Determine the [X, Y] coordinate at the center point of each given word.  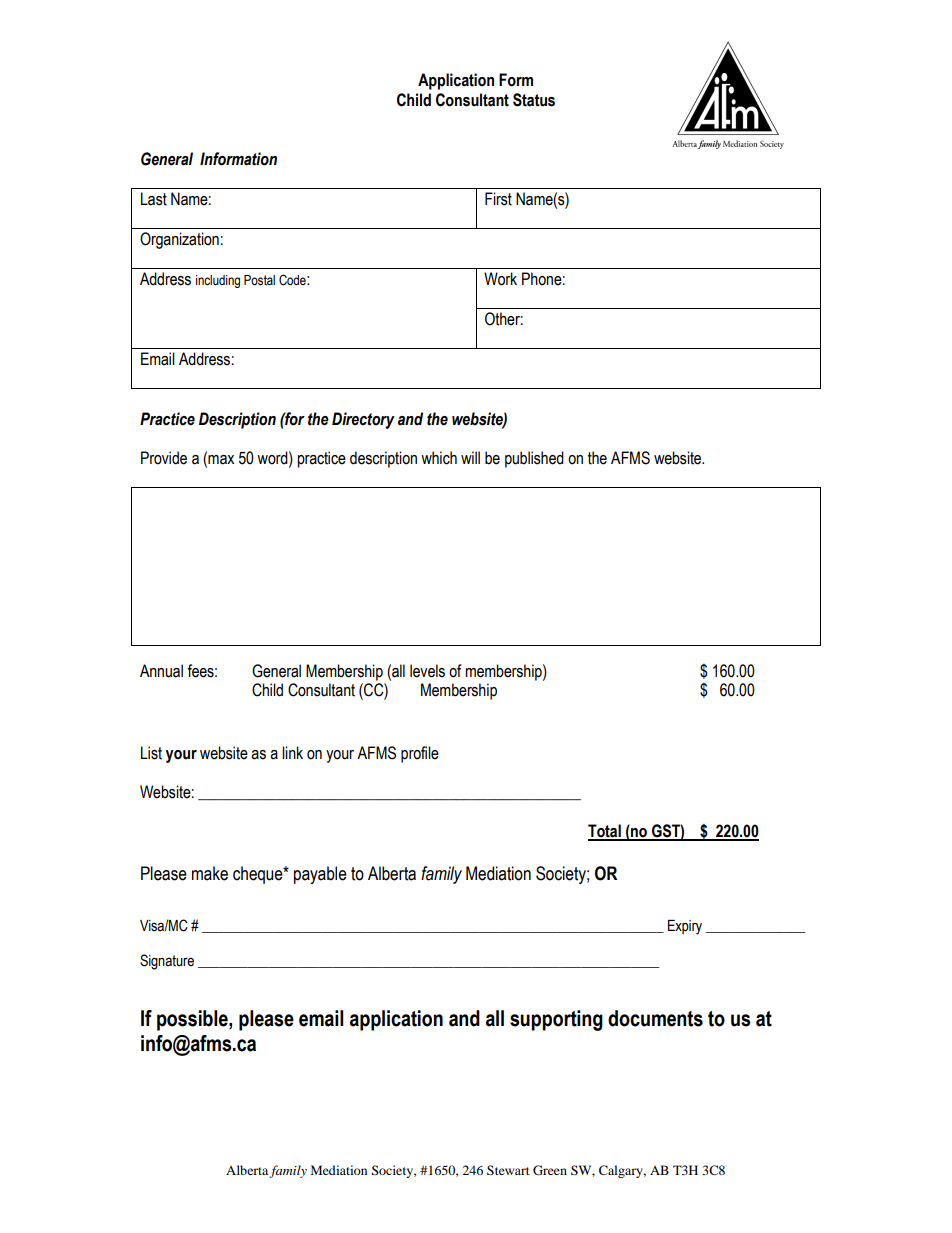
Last [154, 199]
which [439, 458]
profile [420, 754]
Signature [167, 962]
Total [605, 832]
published [534, 459]
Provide [164, 458]
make [210, 873]
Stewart [508, 1170]
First [498, 199]
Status [534, 100]
